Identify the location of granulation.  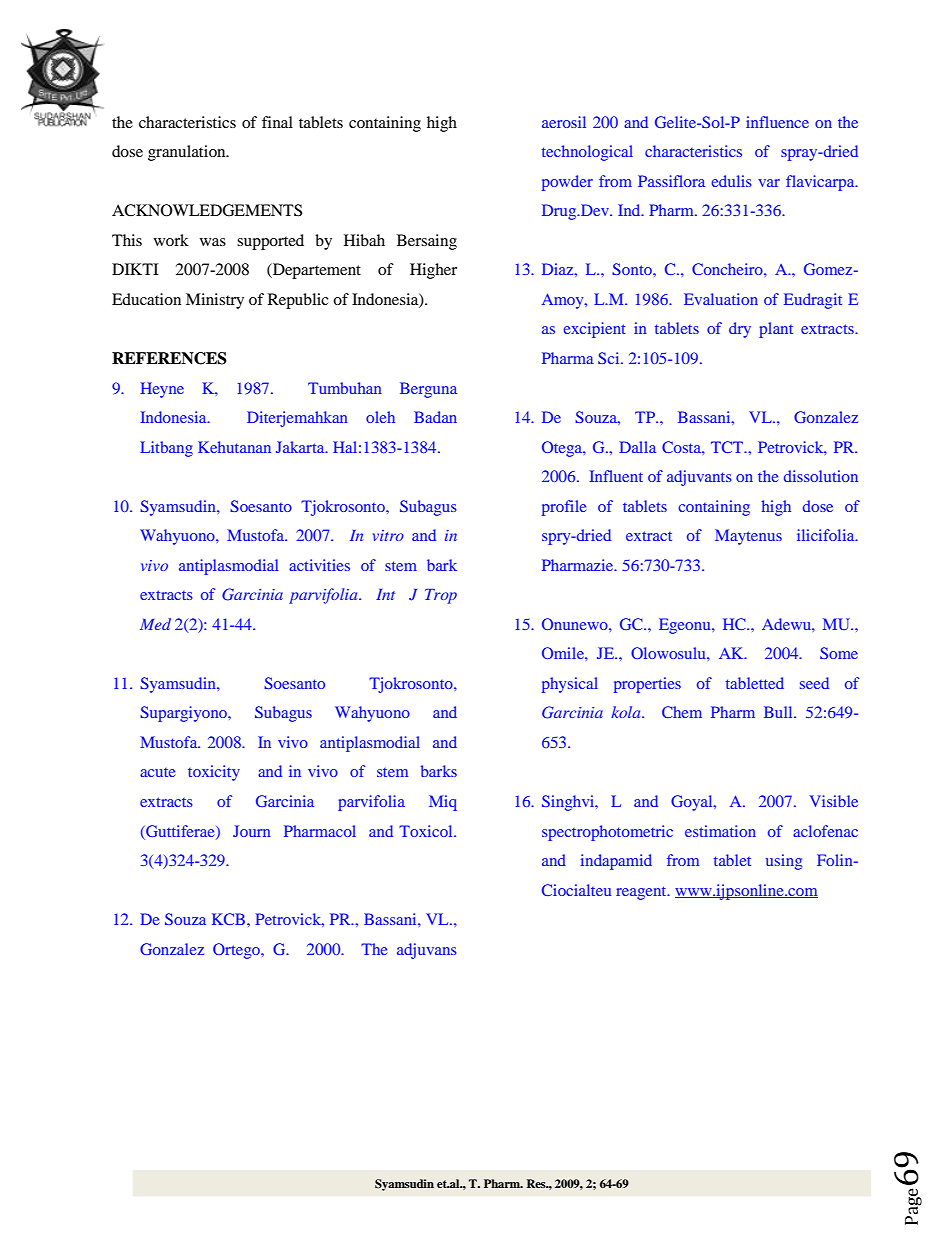
(188, 153).
